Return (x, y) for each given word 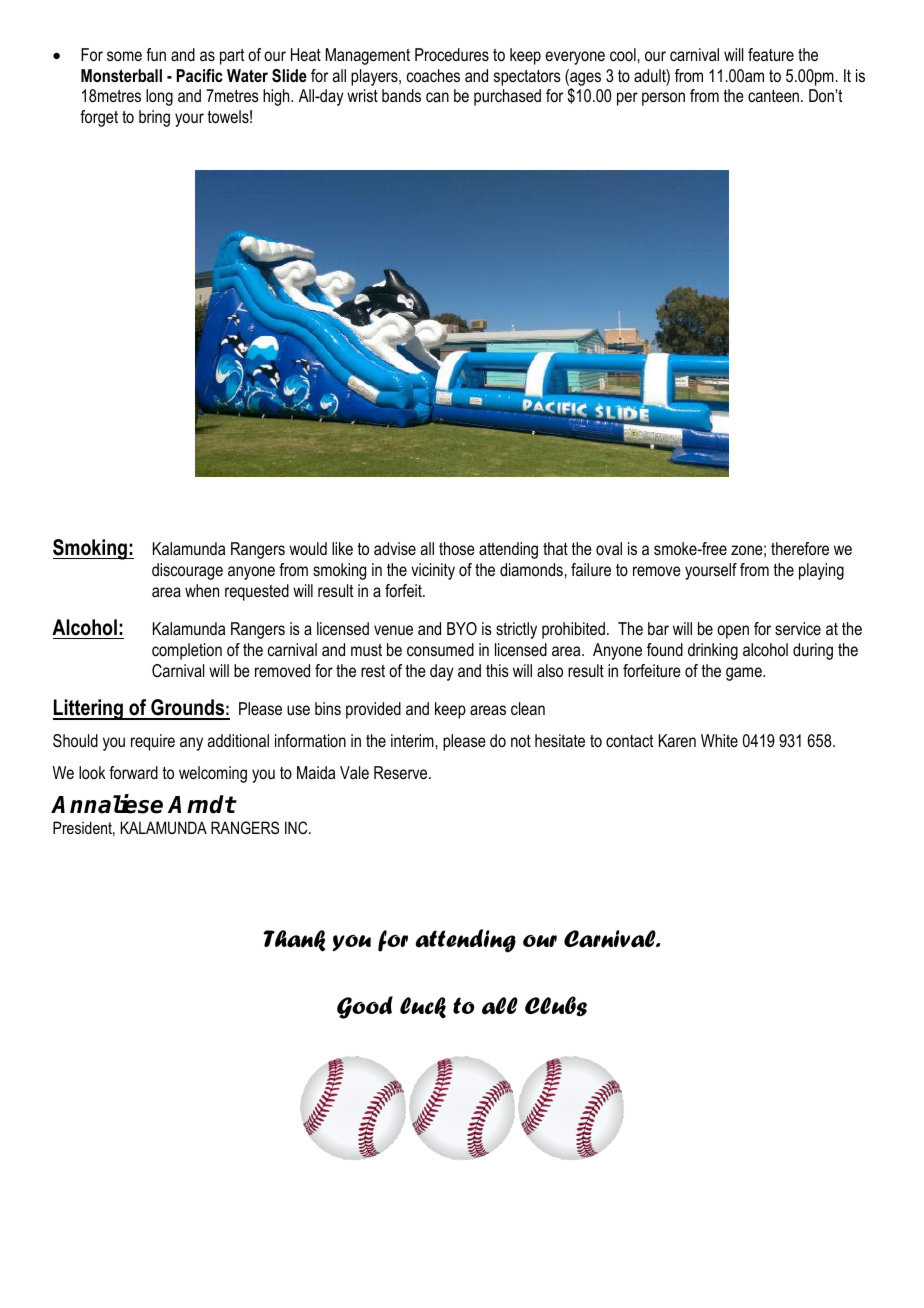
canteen (773, 96)
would (308, 548)
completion (187, 651)
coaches (433, 76)
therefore (800, 549)
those (457, 548)
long (159, 97)
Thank (294, 941)
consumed (440, 649)
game (745, 674)
